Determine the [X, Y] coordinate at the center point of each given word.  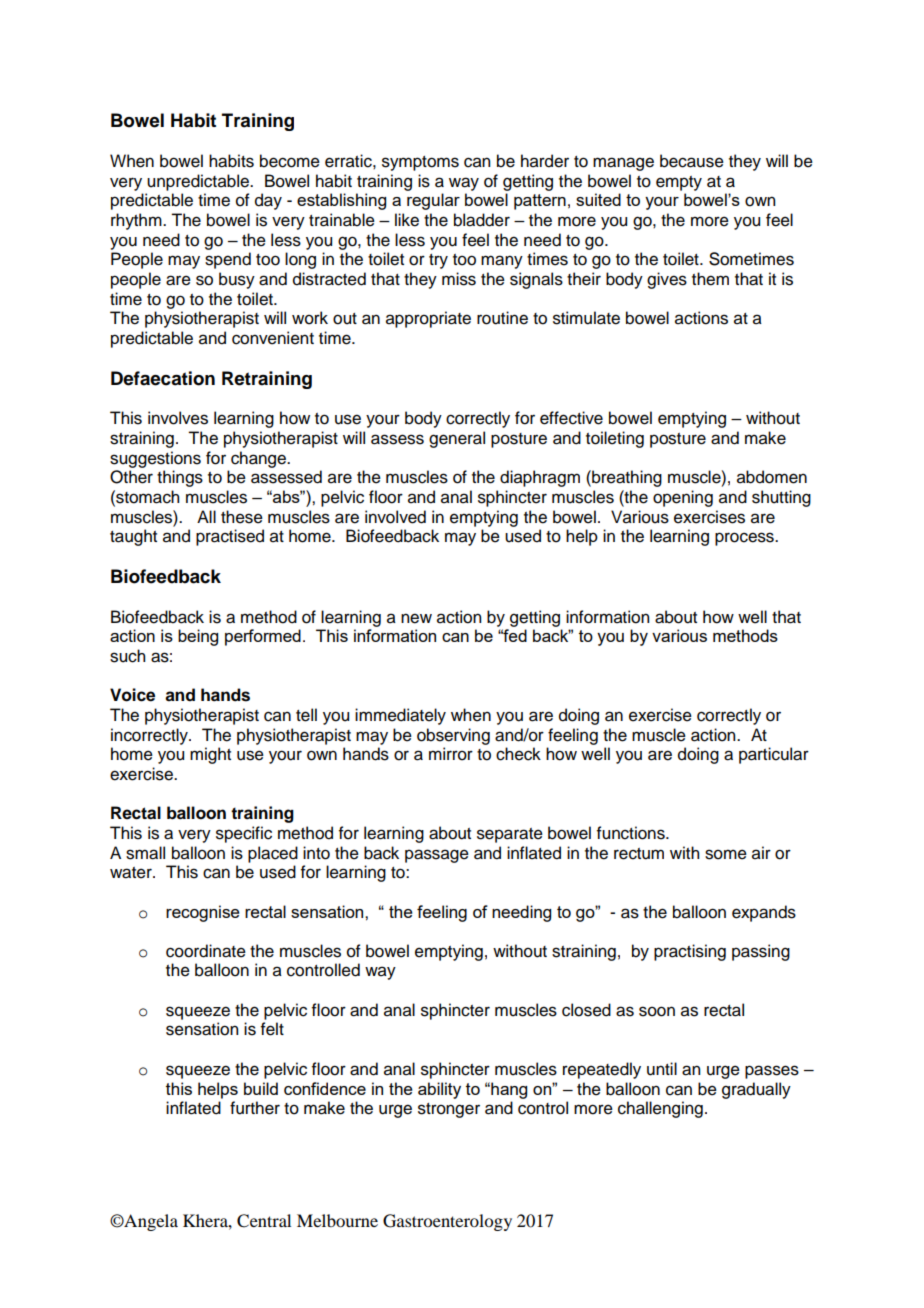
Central [264, 1221]
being [198, 637]
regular [433, 201]
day [268, 201]
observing [453, 736]
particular [774, 755]
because [692, 161]
